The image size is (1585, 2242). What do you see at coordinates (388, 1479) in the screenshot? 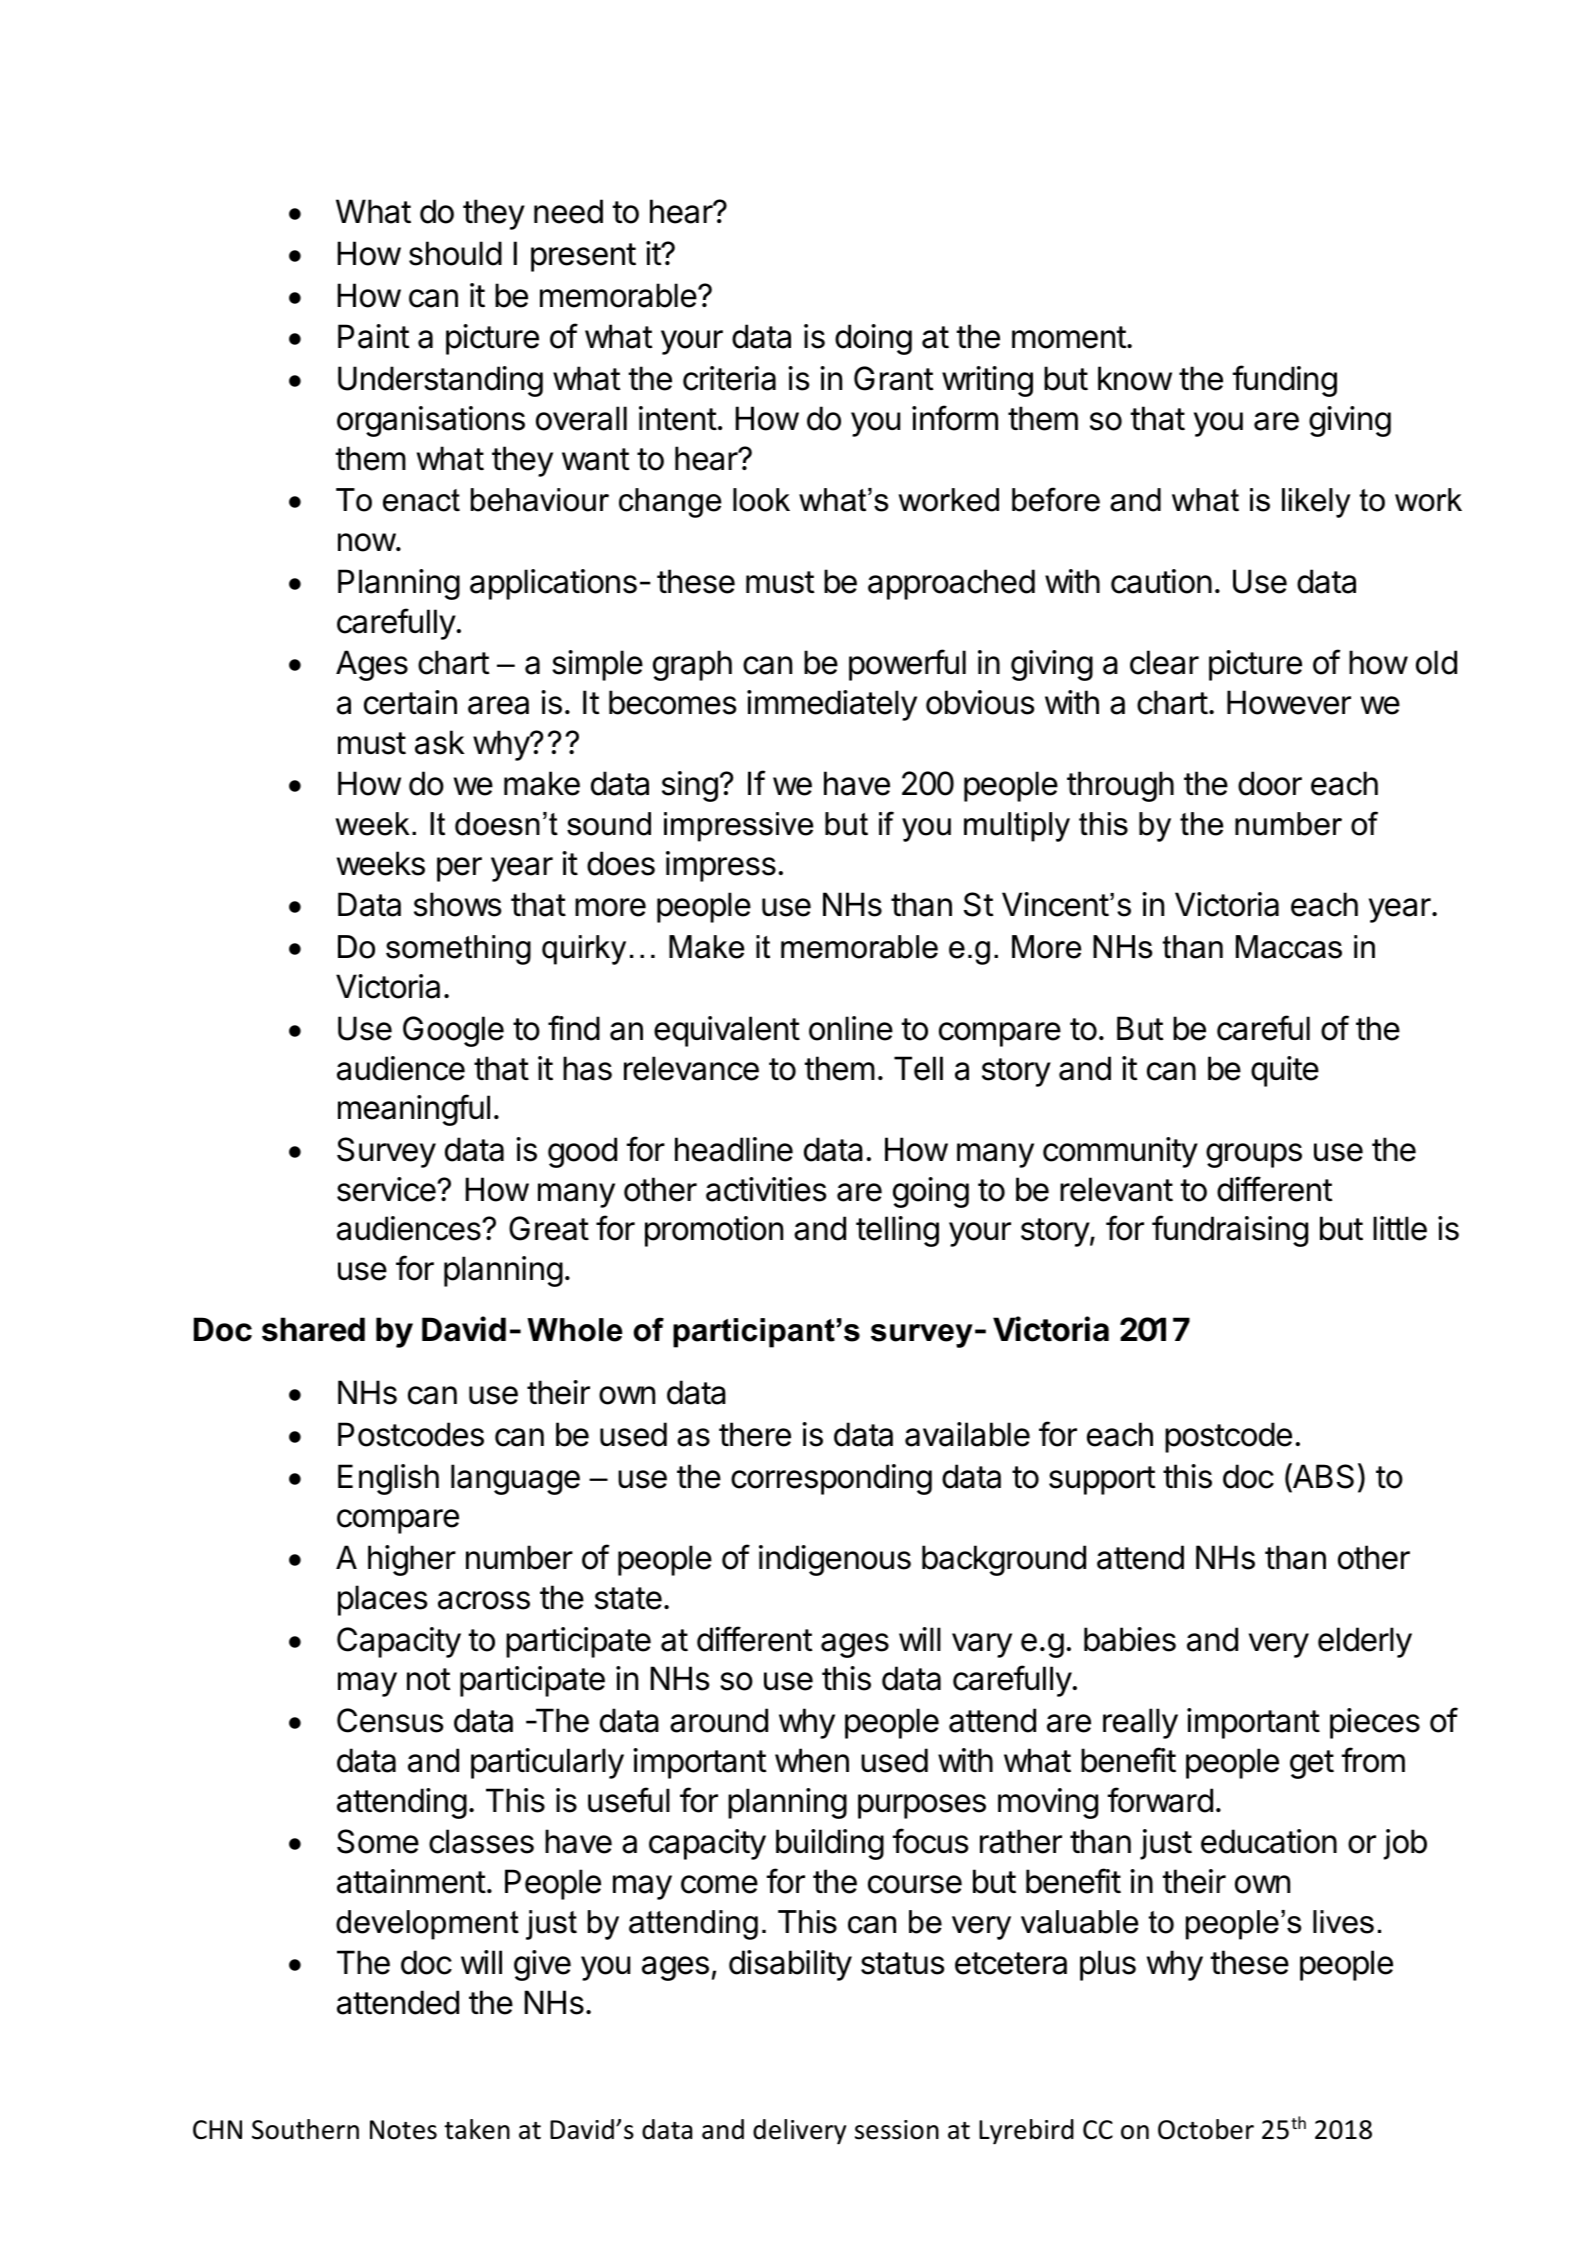
I see `English` at bounding box center [388, 1479].
